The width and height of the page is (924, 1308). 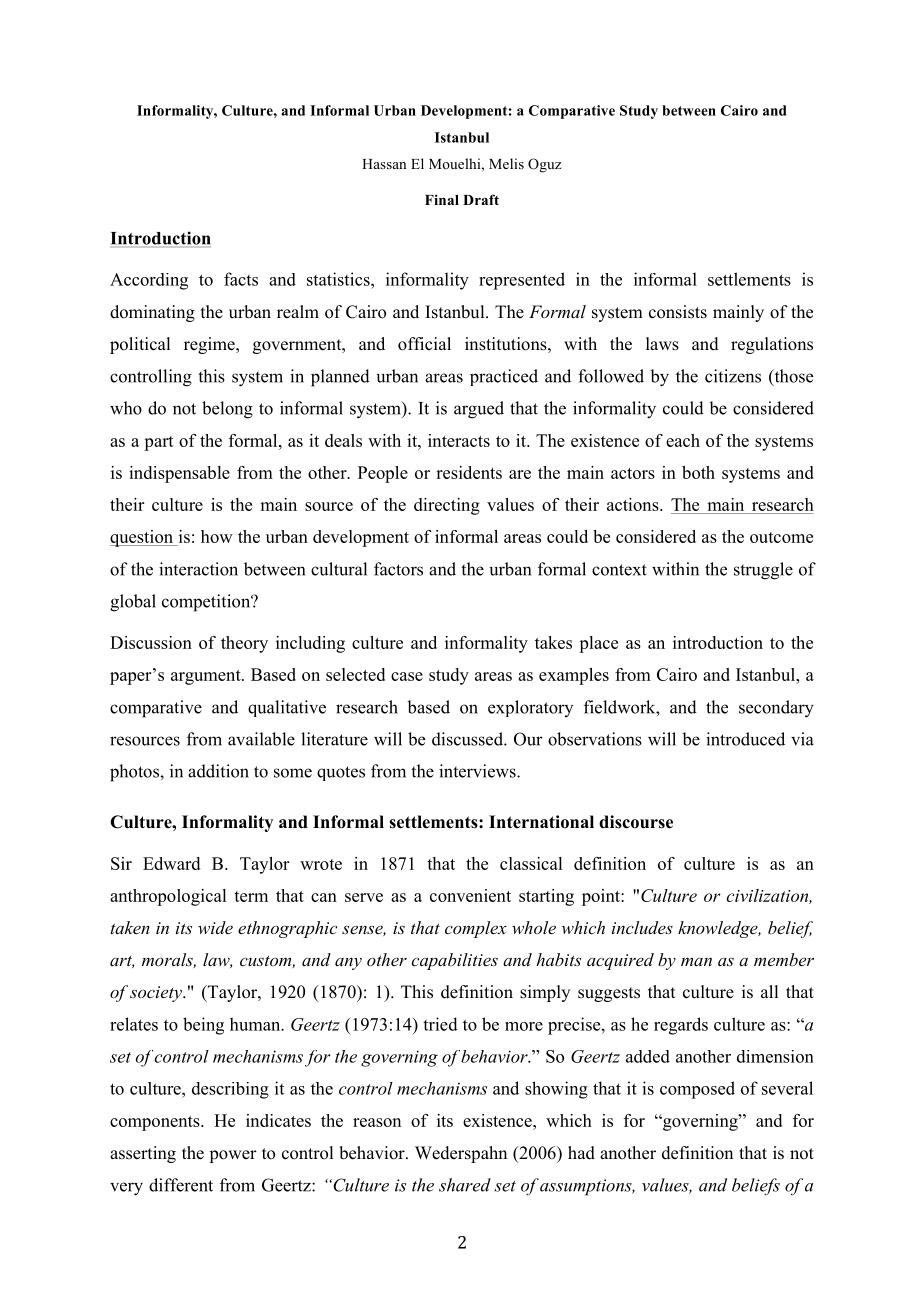 What do you see at coordinates (776, 709) in the page?
I see `secondary` at bounding box center [776, 709].
